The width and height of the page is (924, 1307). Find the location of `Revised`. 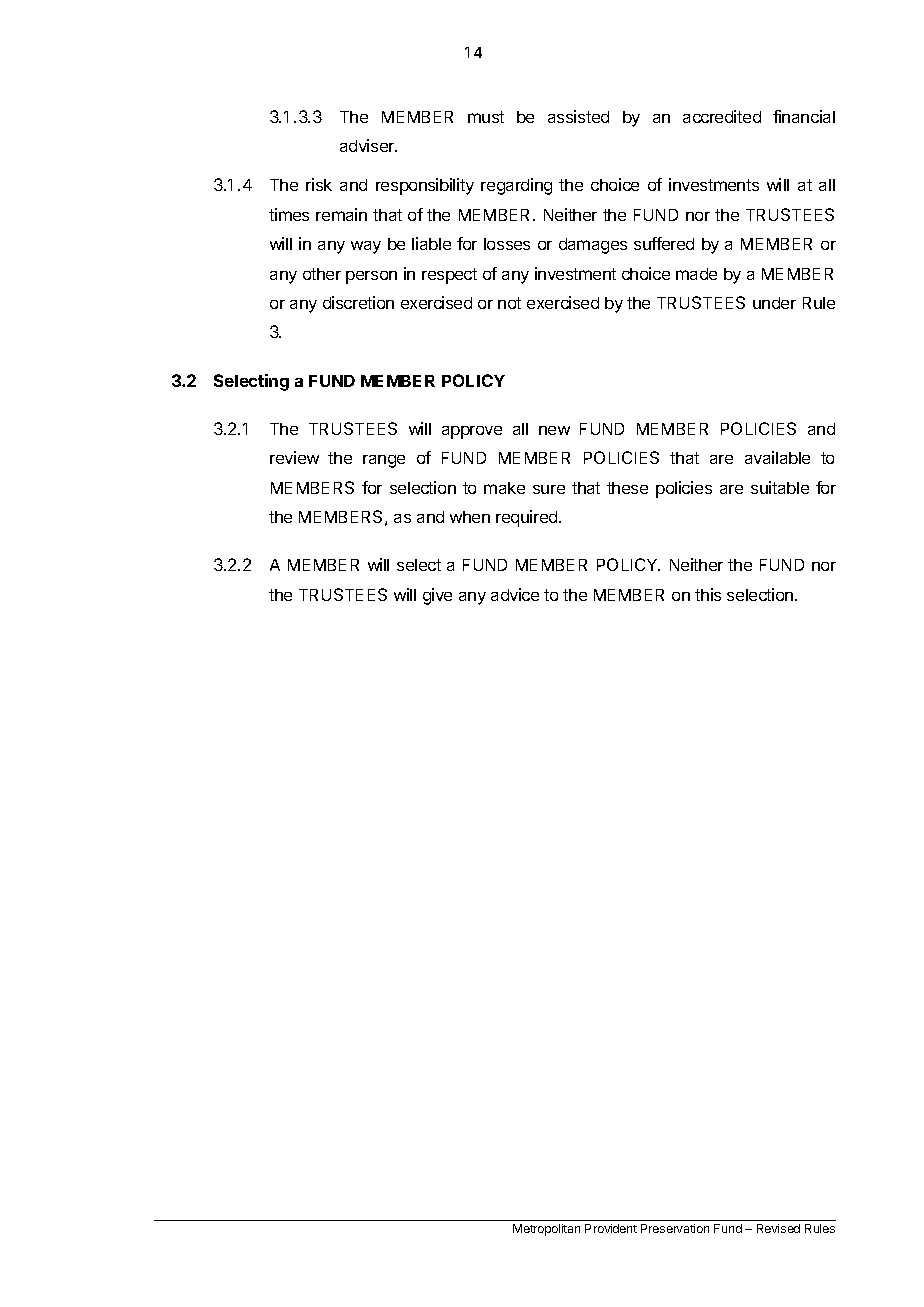

Revised is located at coordinates (778, 1228).
